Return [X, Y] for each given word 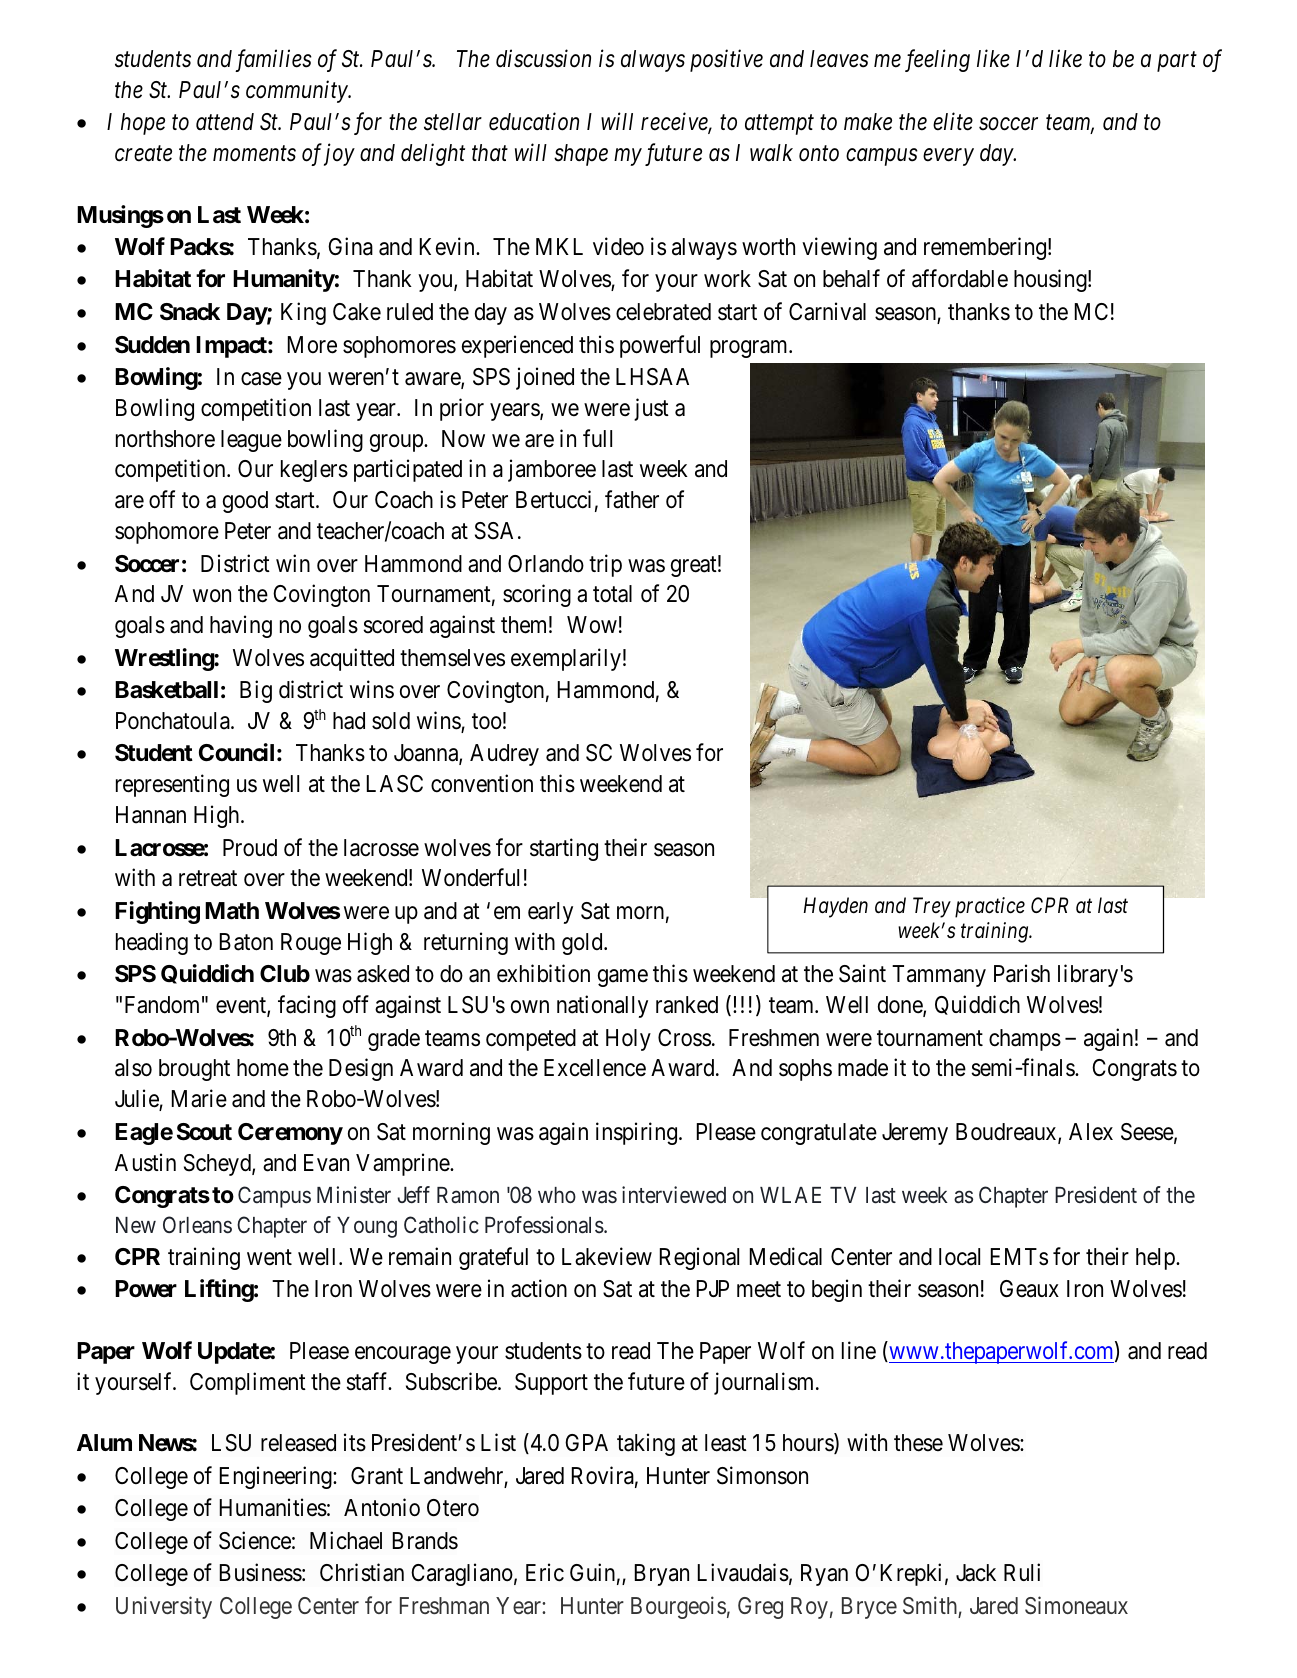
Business [261, 1573]
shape [581, 155]
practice [990, 907]
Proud [250, 848]
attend [225, 122]
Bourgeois [678, 1607]
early [550, 913]
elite [953, 121]
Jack [976, 1573]
